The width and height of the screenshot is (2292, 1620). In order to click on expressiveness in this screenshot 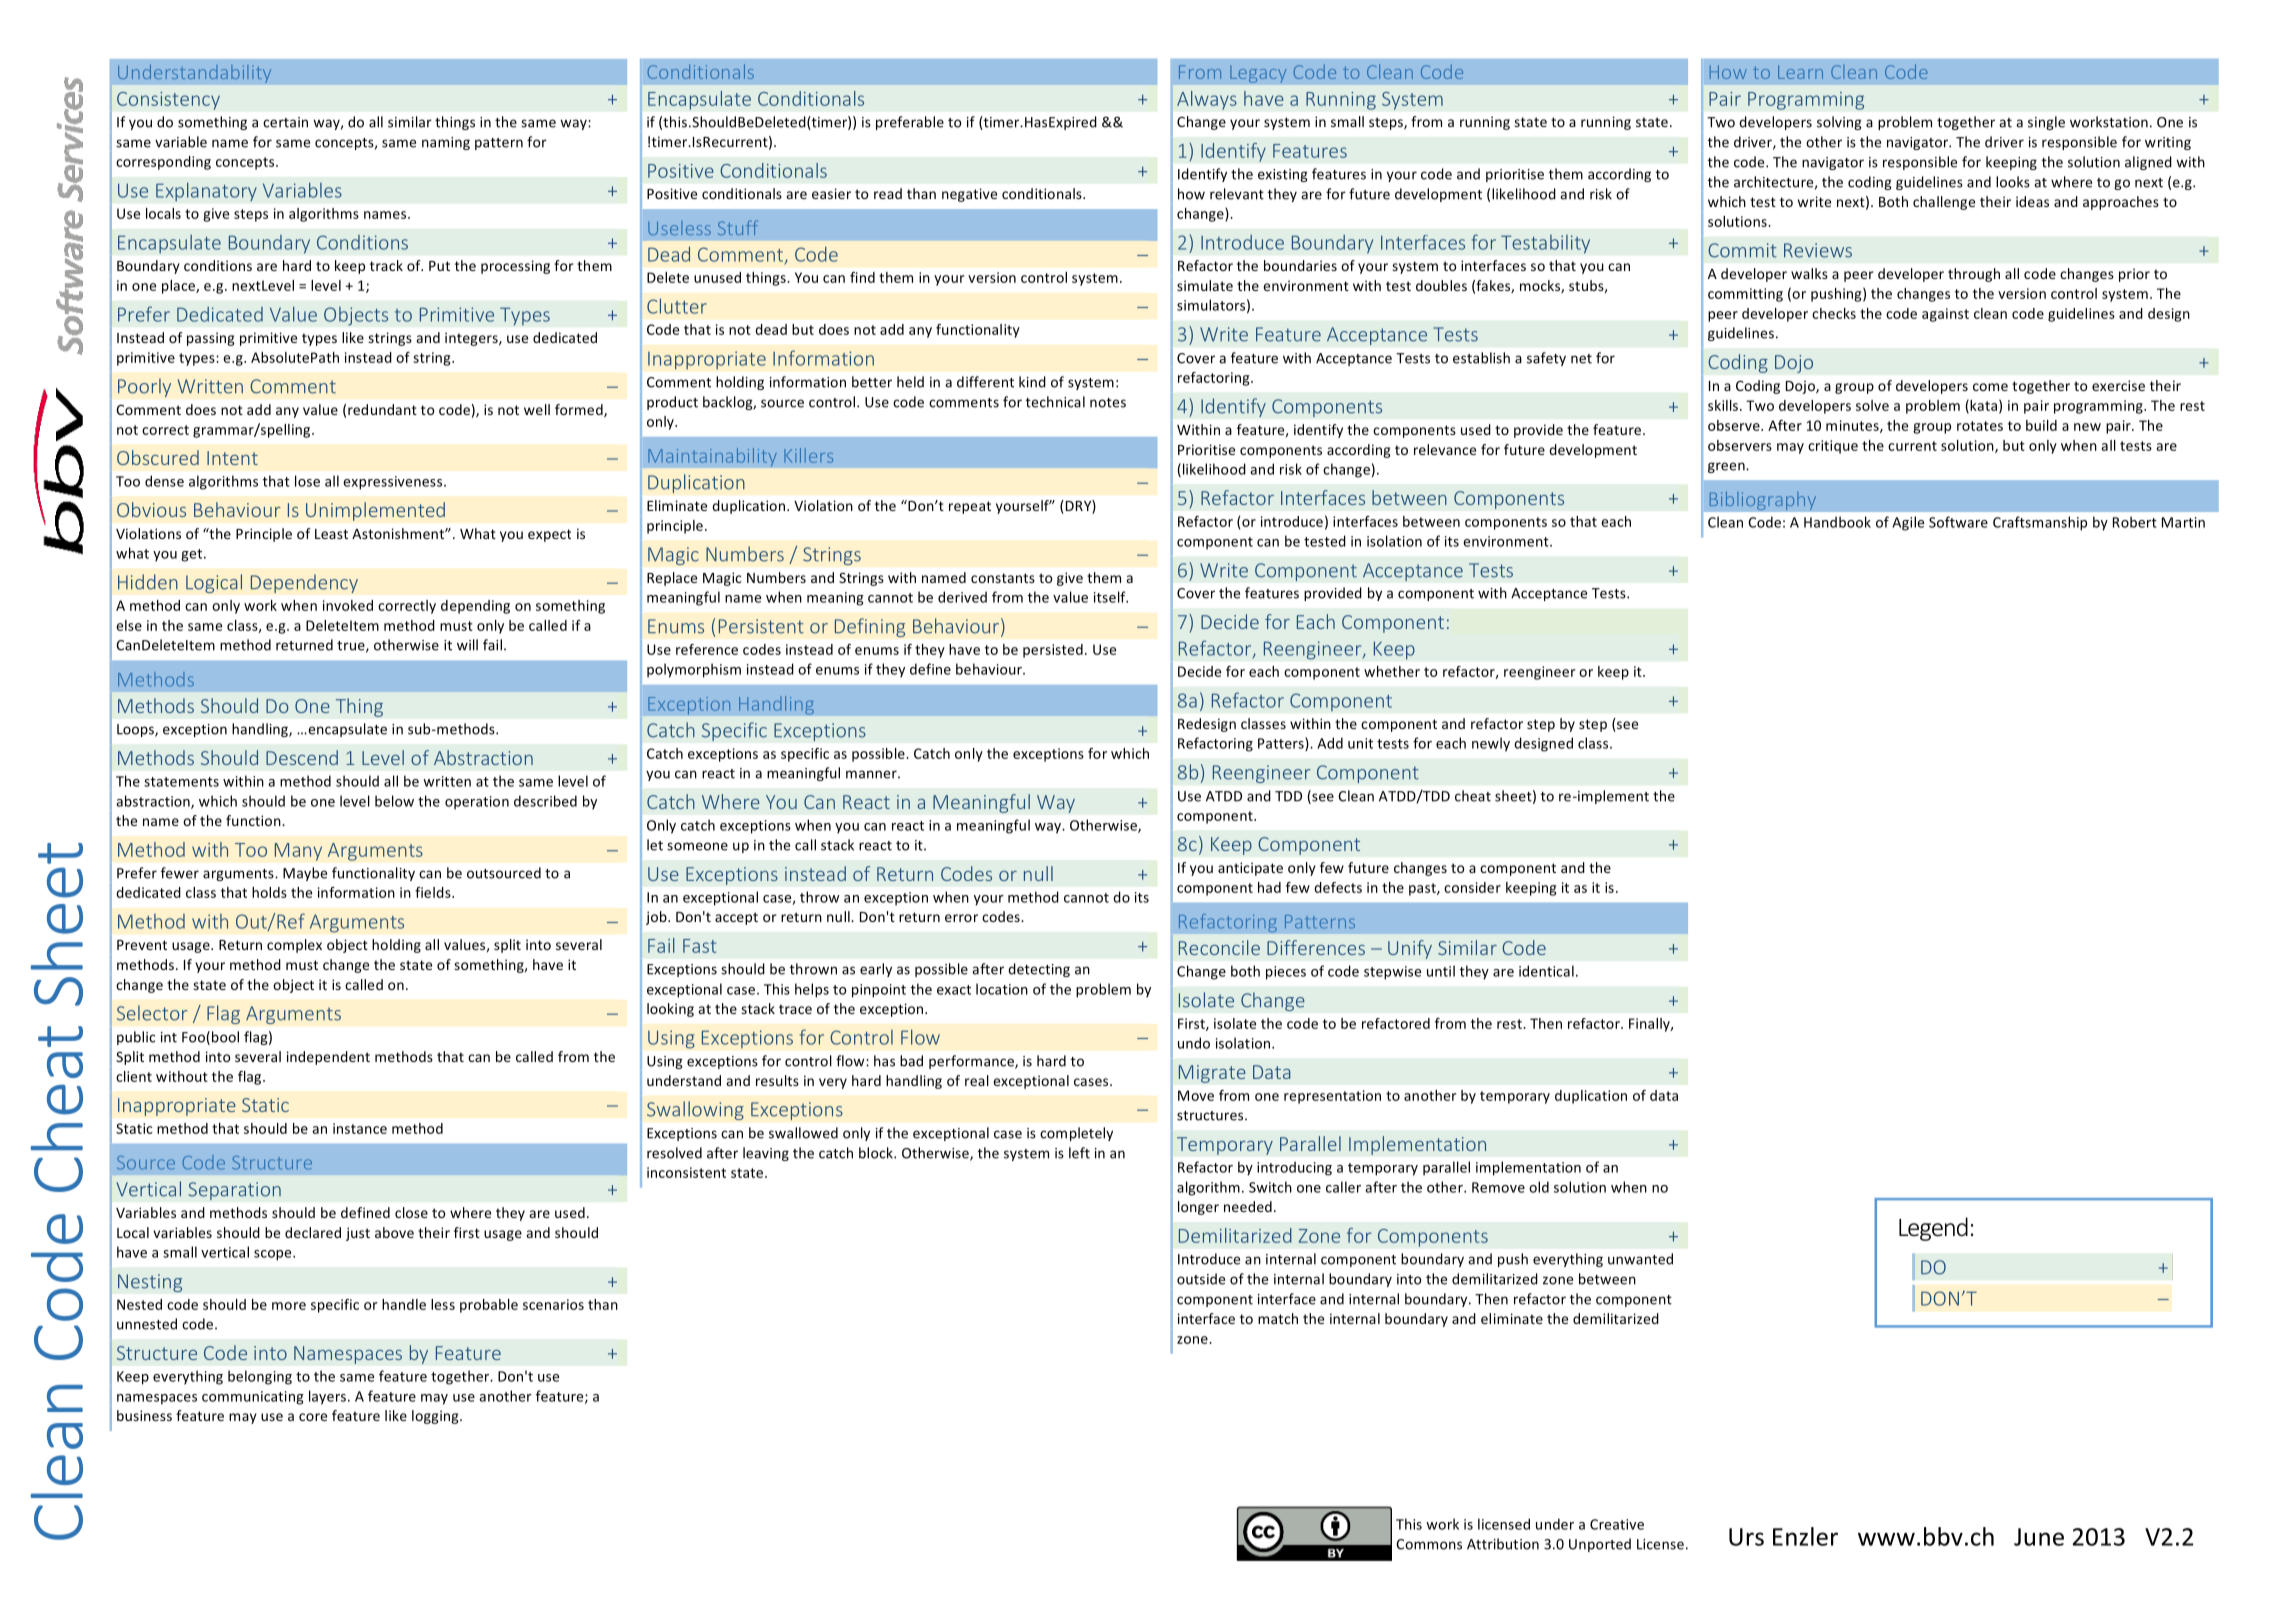, I will do `click(394, 483)`.
